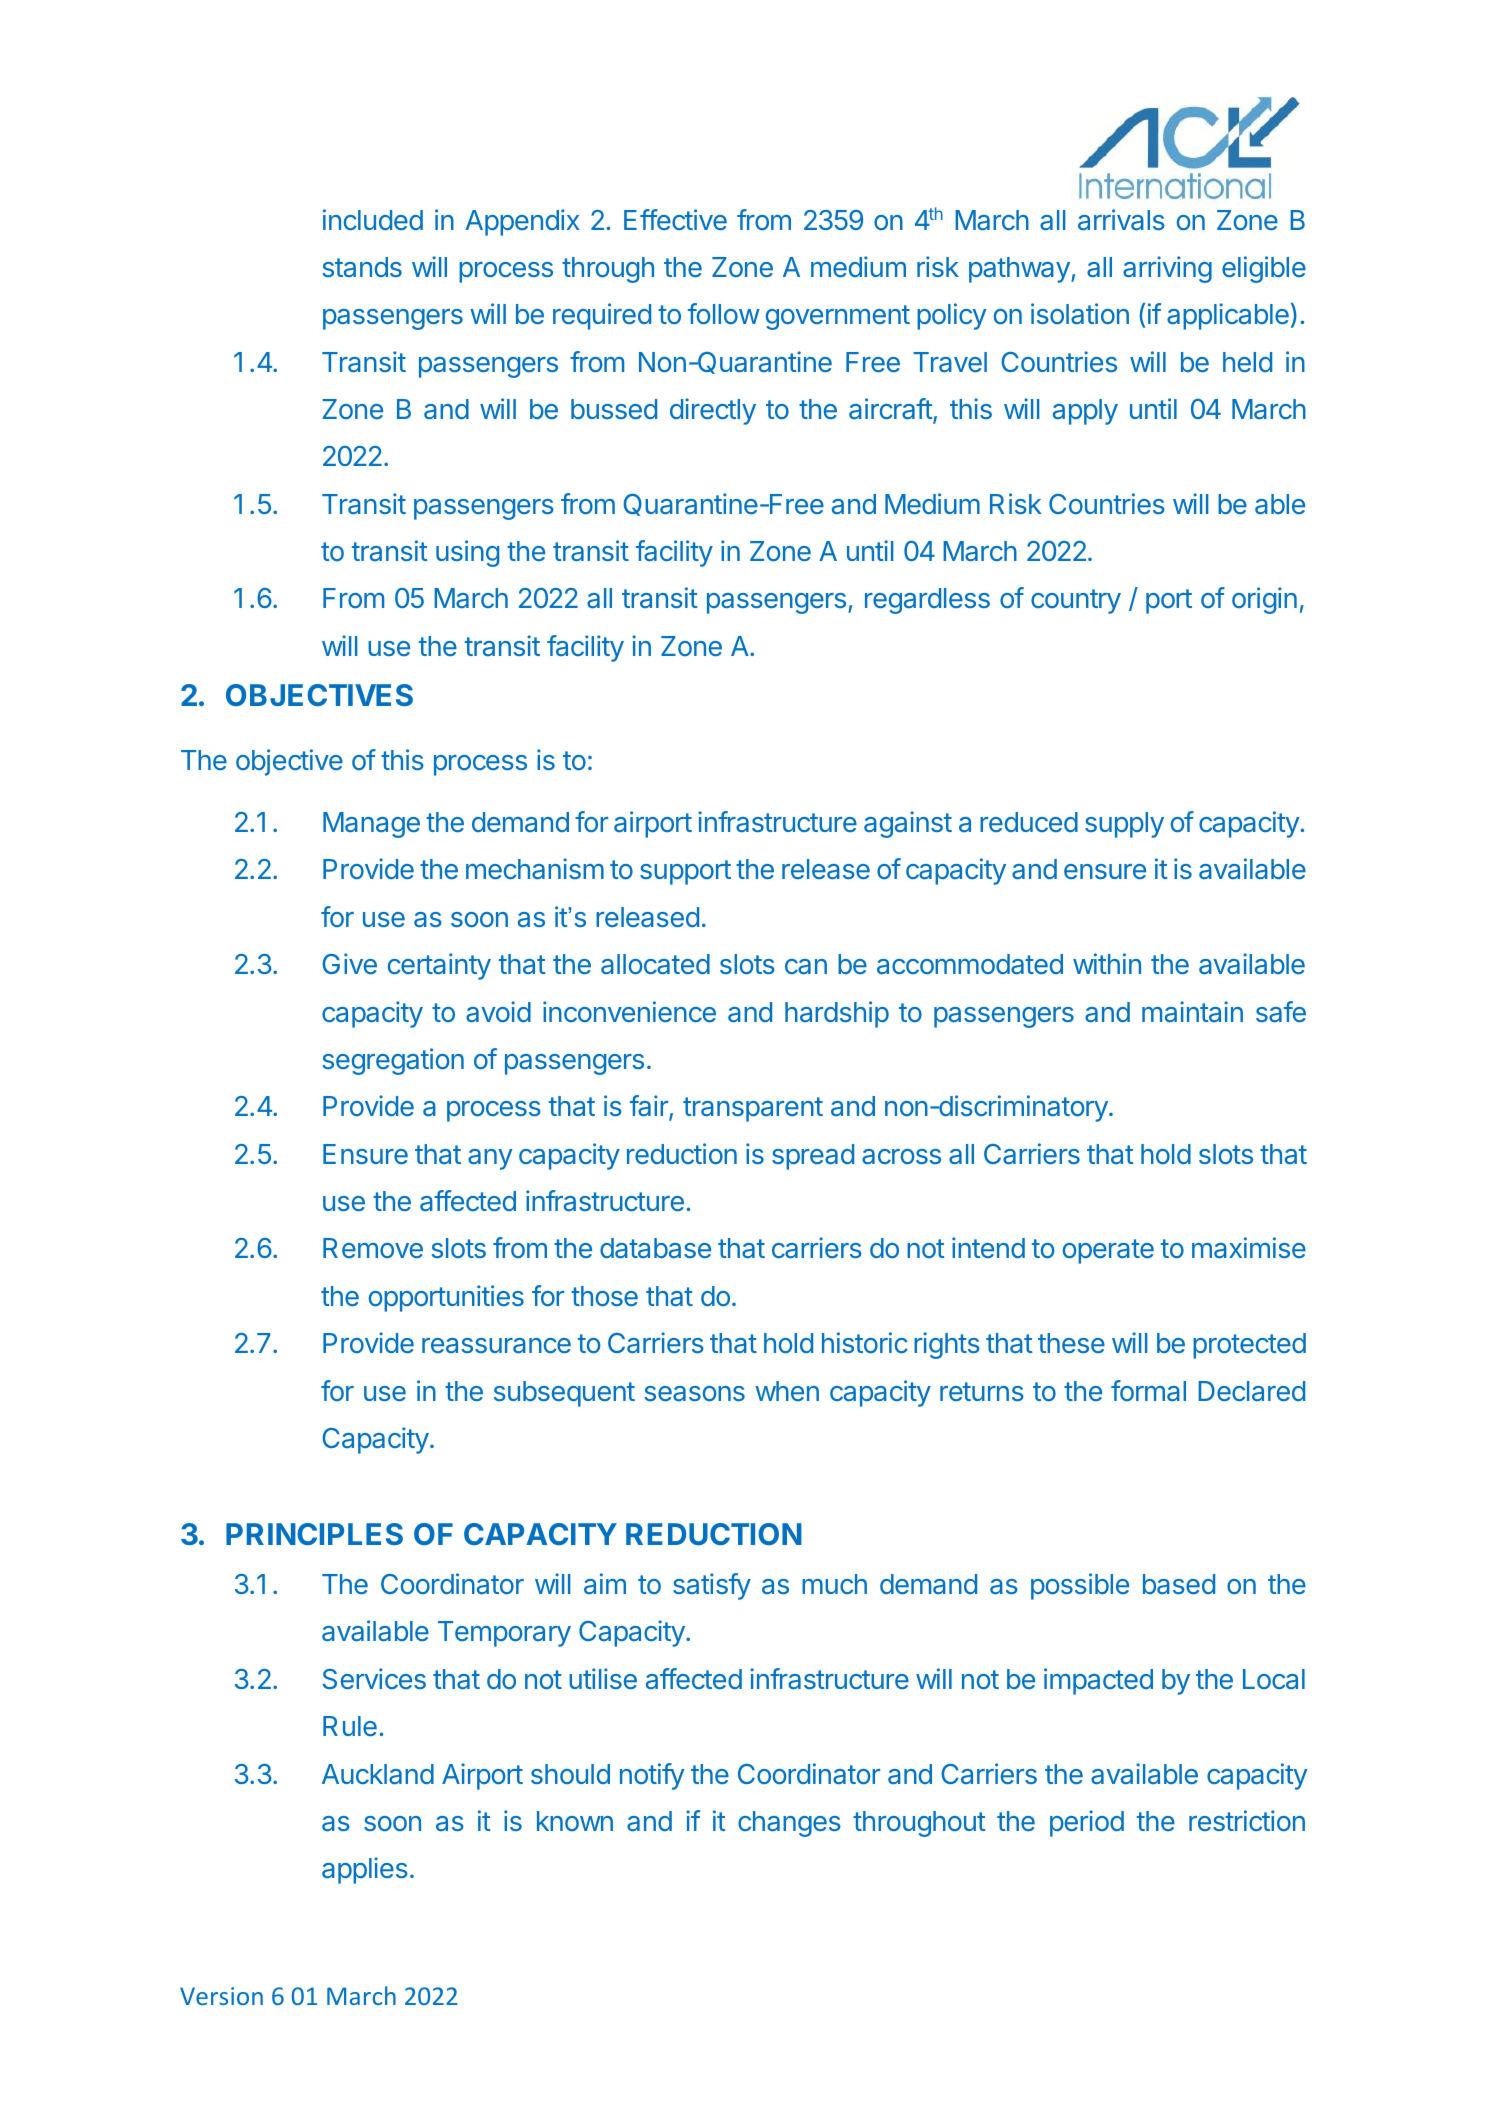 The width and height of the image is (1486, 2101). What do you see at coordinates (789, 1824) in the image?
I see `changes` at bounding box center [789, 1824].
